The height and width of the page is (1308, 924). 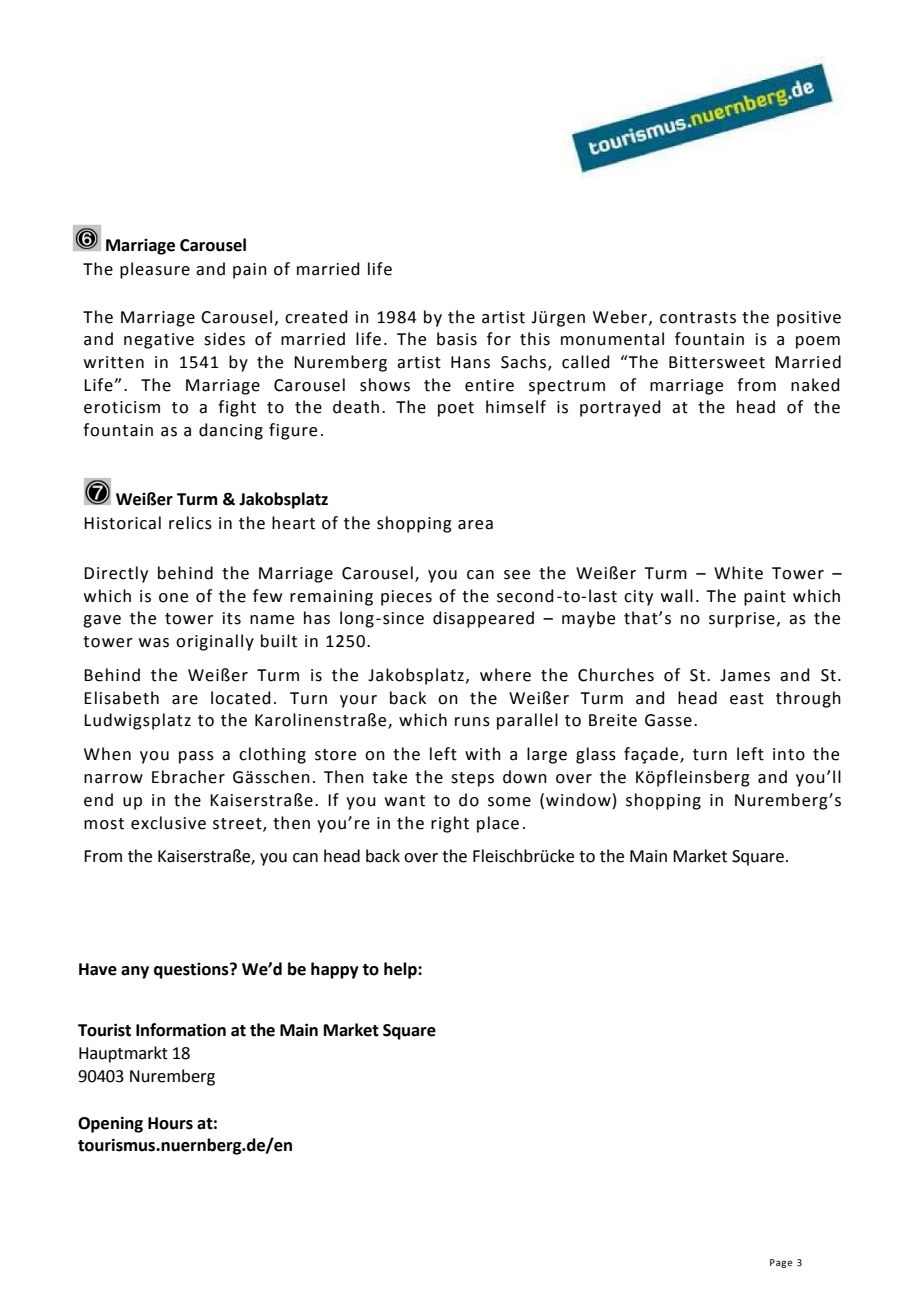 What do you see at coordinates (578, 800) in the page?
I see `window` at bounding box center [578, 800].
